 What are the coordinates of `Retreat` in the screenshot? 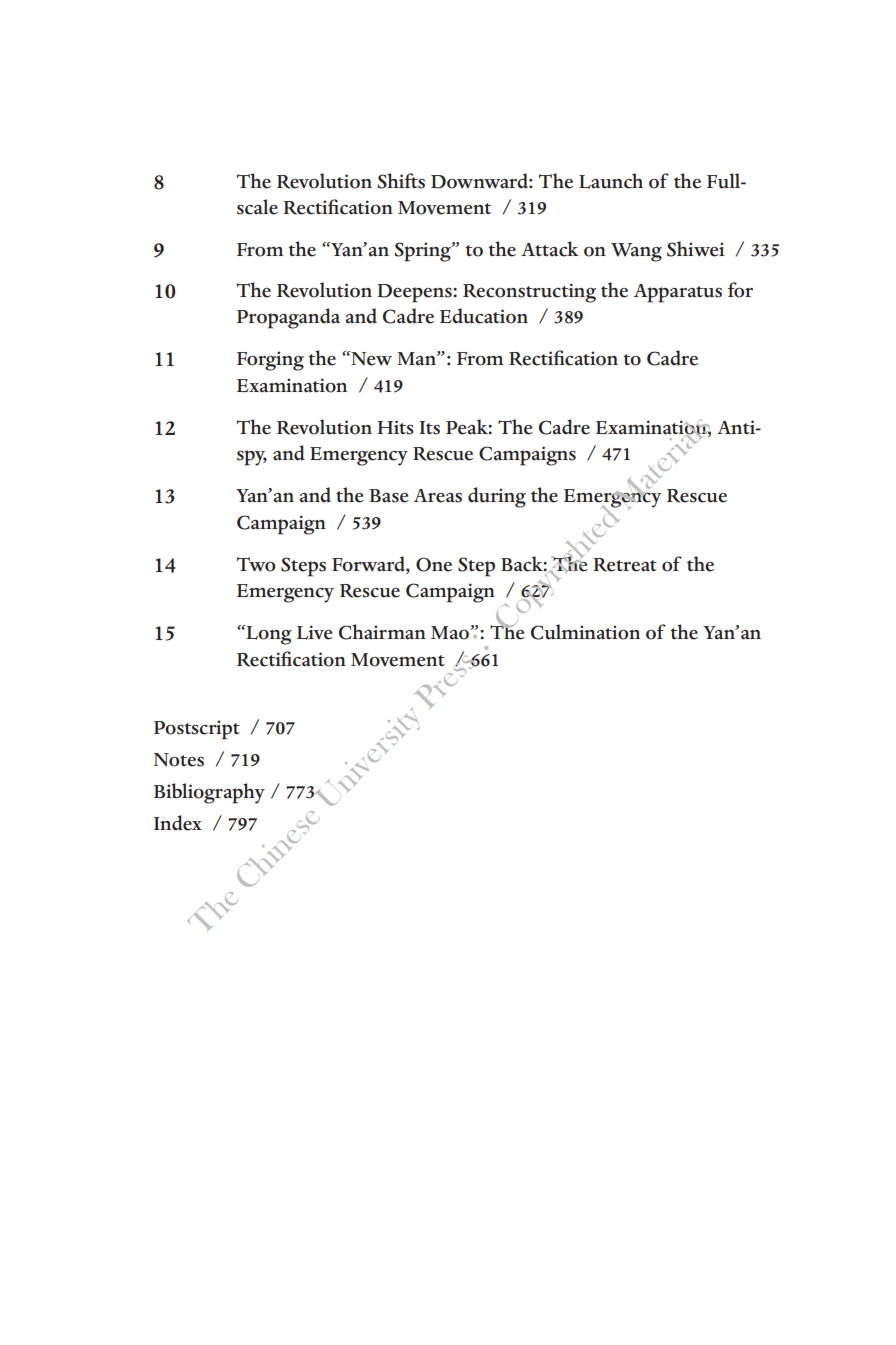 It's located at (625, 565).
